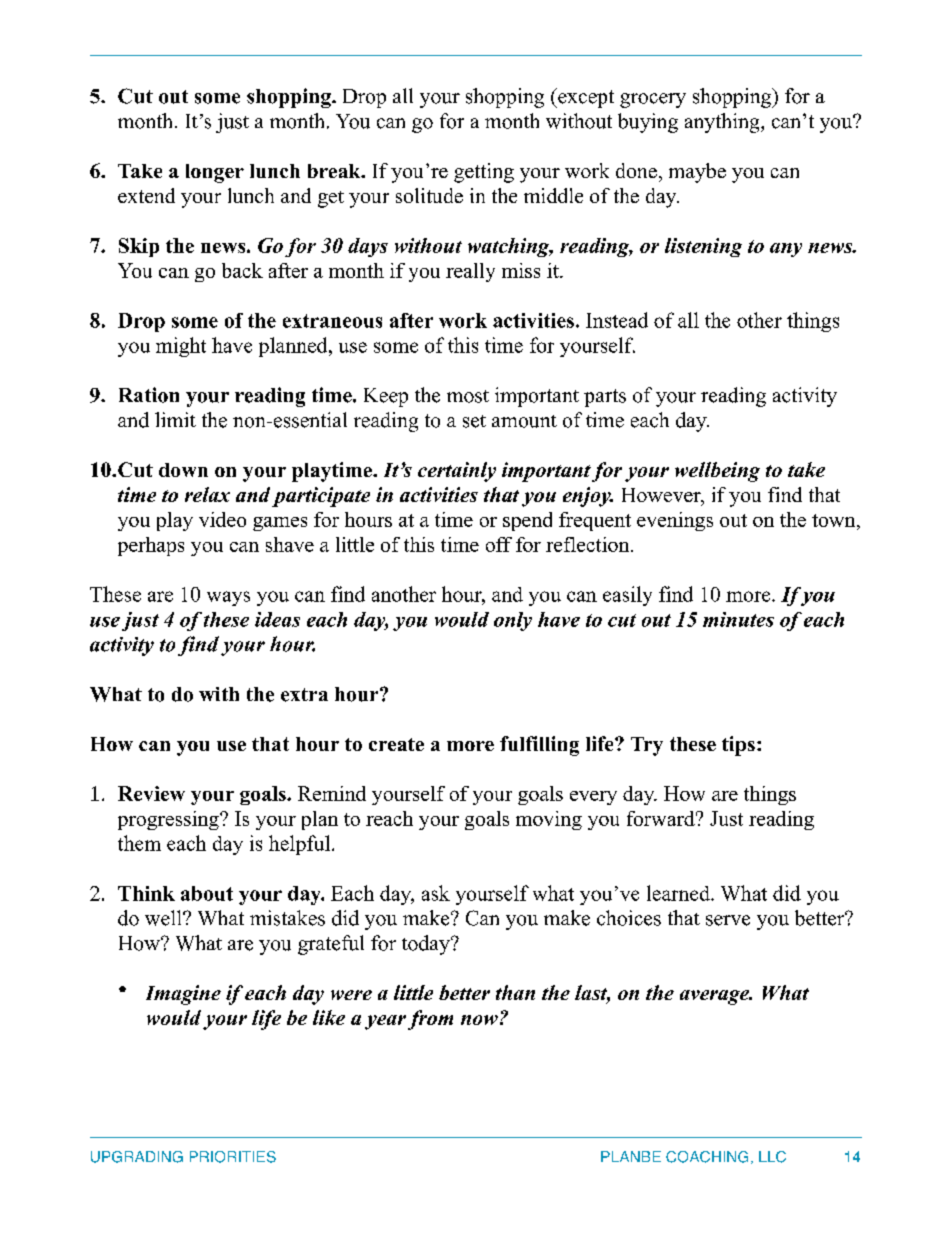 The height and width of the screenshot is (1233, 952). I want to click on anything, so click(723, 123).
